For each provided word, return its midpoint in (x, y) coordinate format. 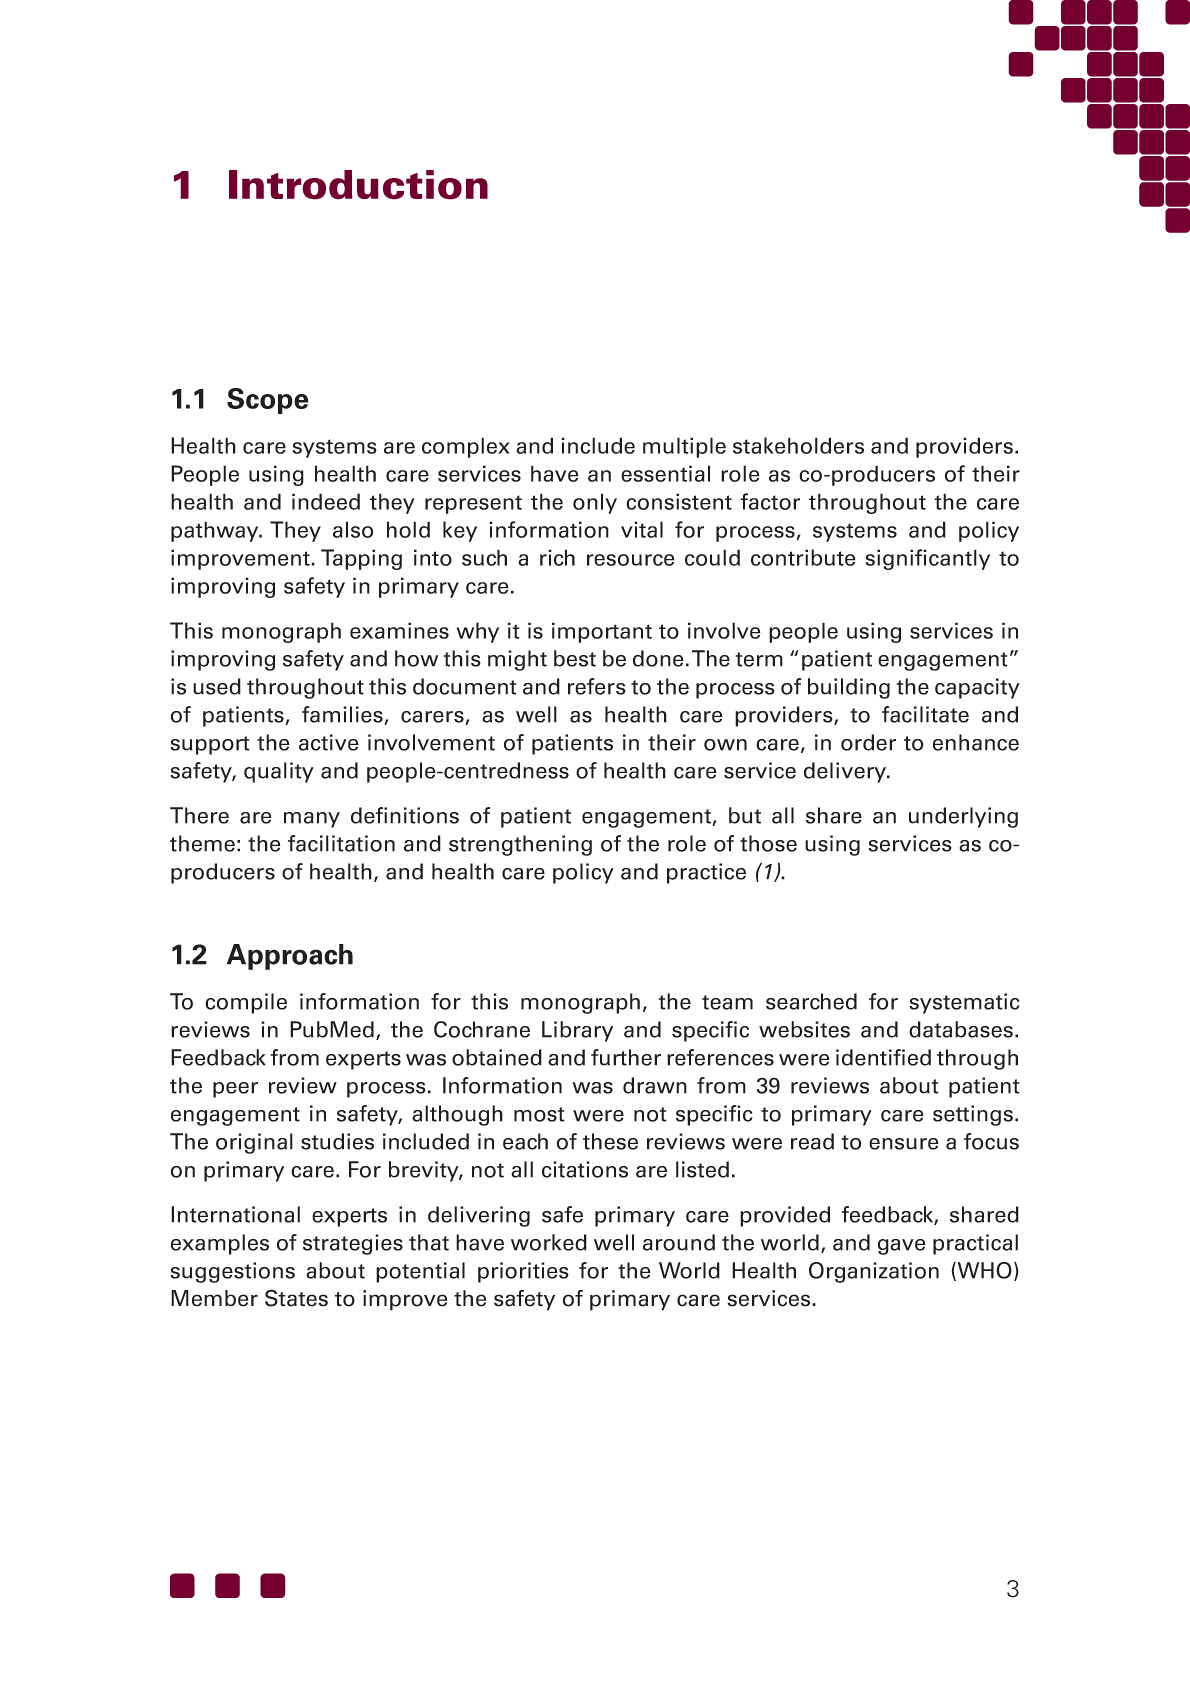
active (329, 742)
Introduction (358, 185)
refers (597, 686)
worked (549, 1242)
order (868, 742)
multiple (684, 447)
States (296, 1298)
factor (770, 501)
